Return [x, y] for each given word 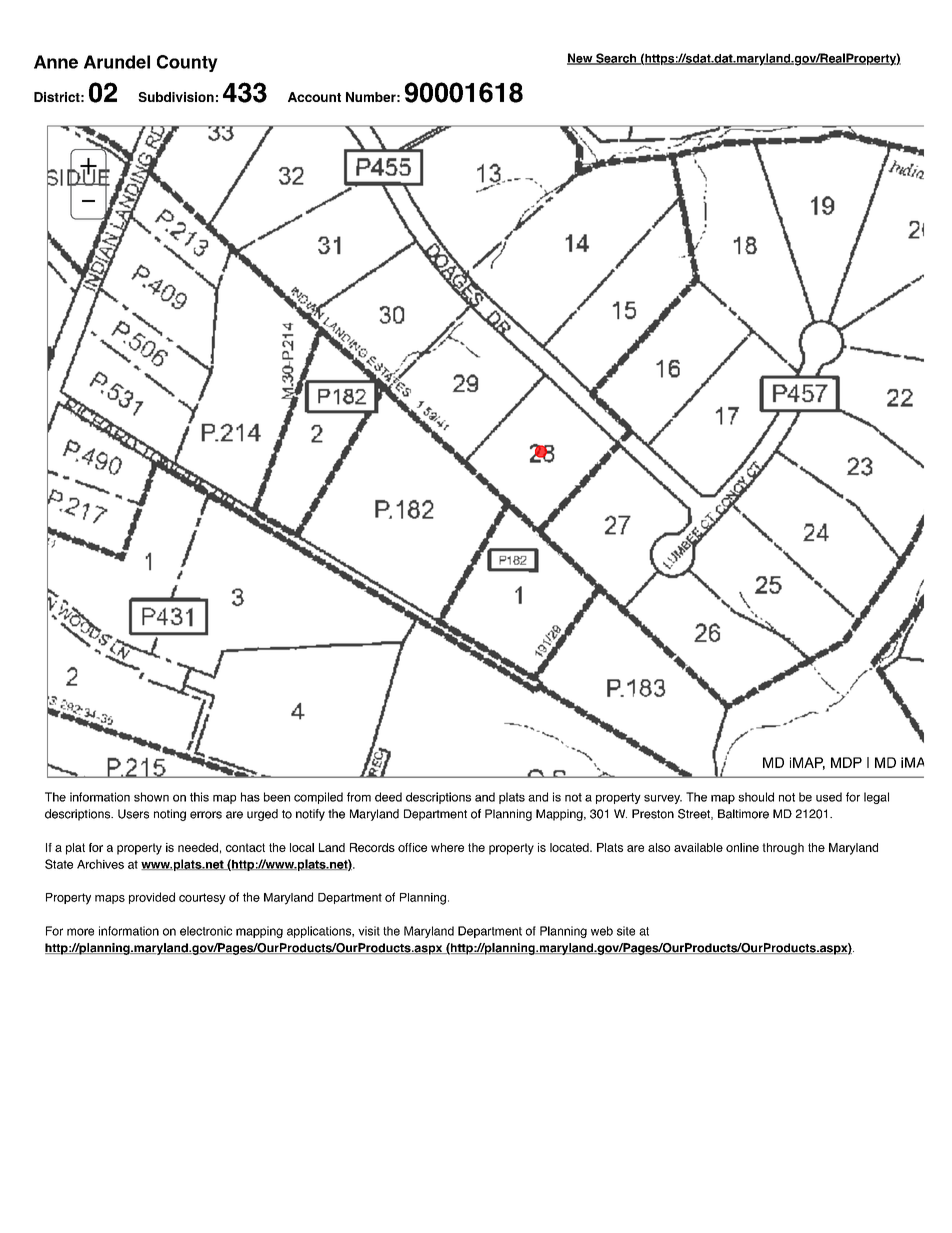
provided [152, 898]
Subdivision [176, 97]
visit [369, 931]
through [783, 849]
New [581, 59]
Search [616, 59]
